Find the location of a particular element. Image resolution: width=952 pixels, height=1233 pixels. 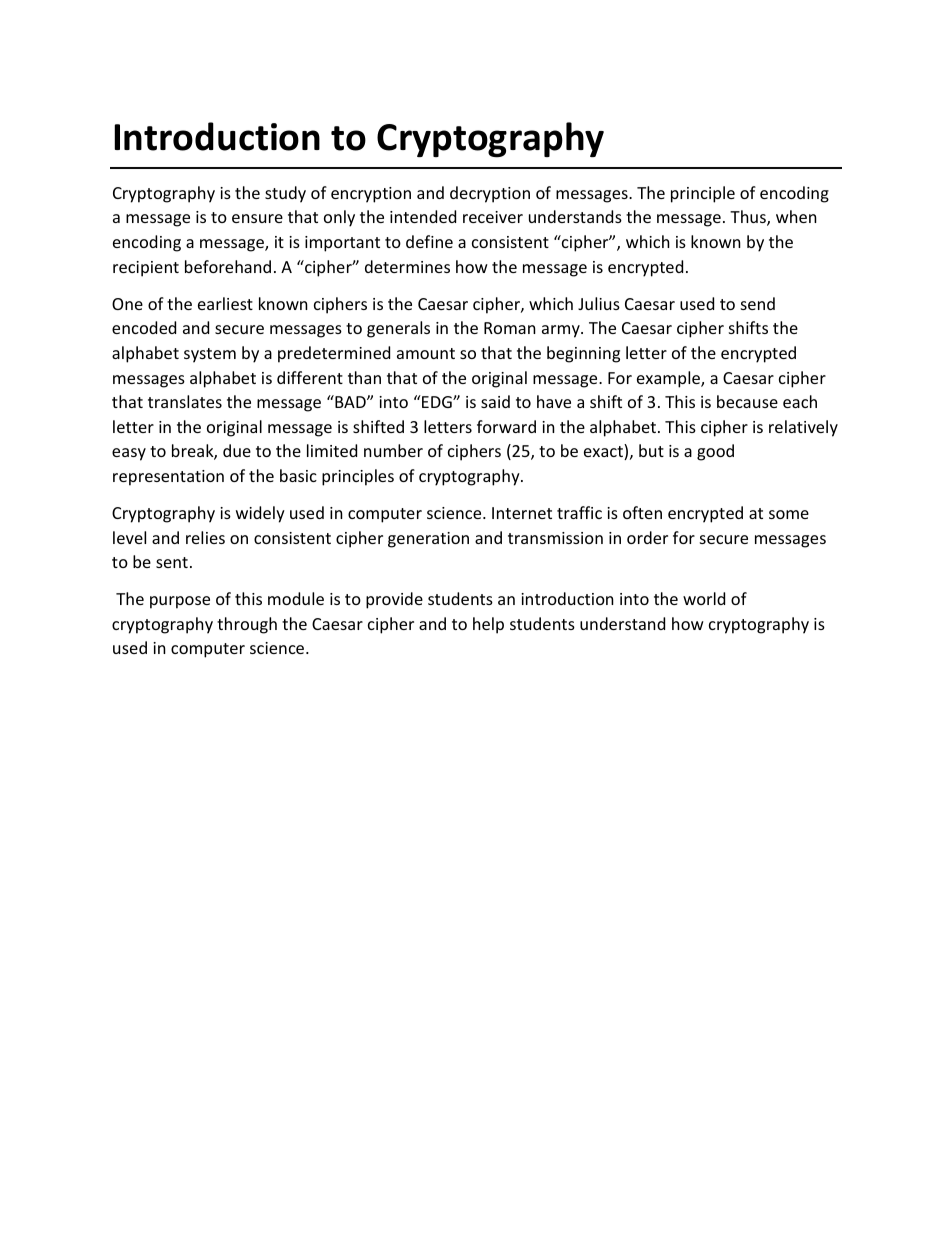

world is located at coordinates (704, 598).
